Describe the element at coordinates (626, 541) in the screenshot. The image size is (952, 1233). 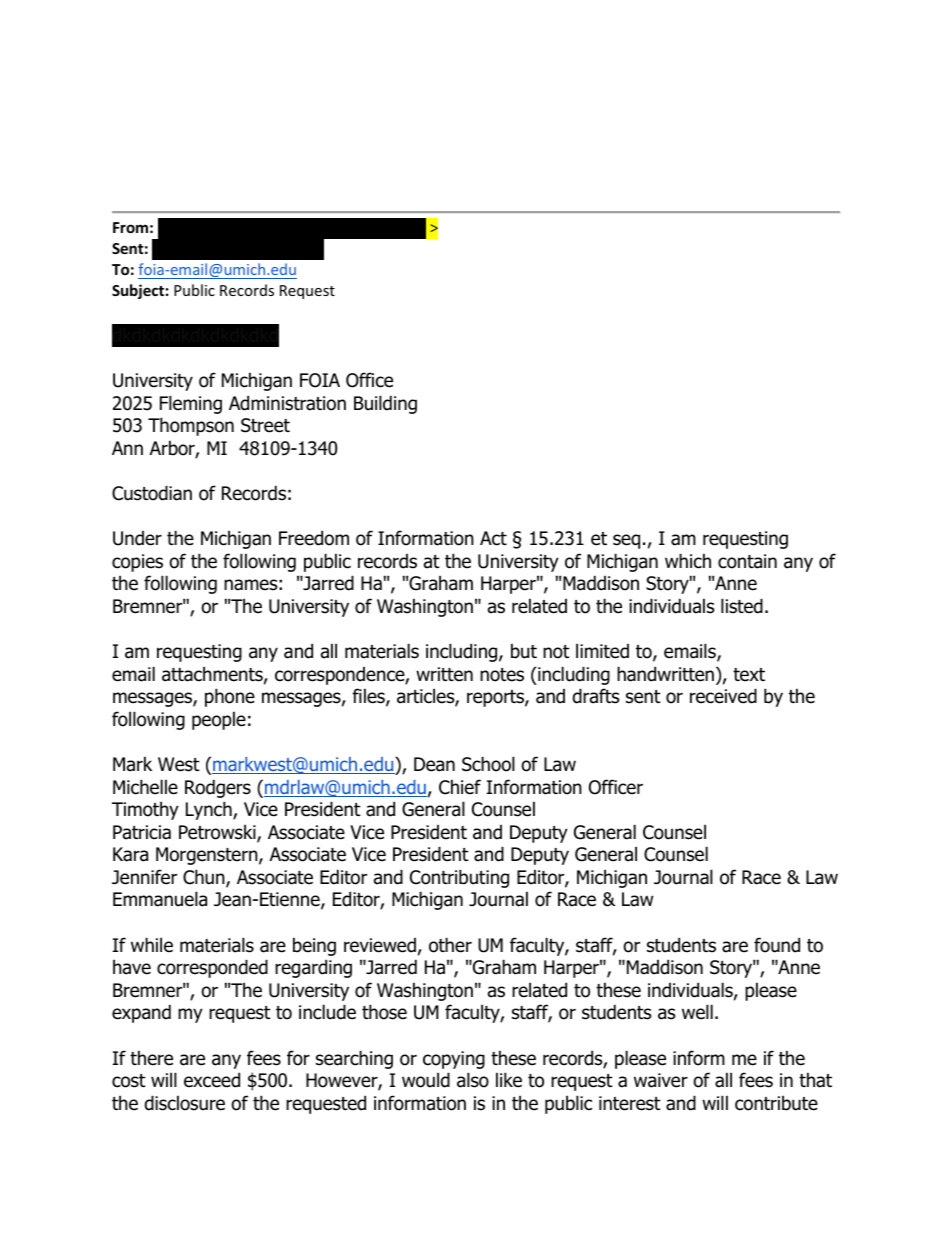
I see `seq` at that location.
